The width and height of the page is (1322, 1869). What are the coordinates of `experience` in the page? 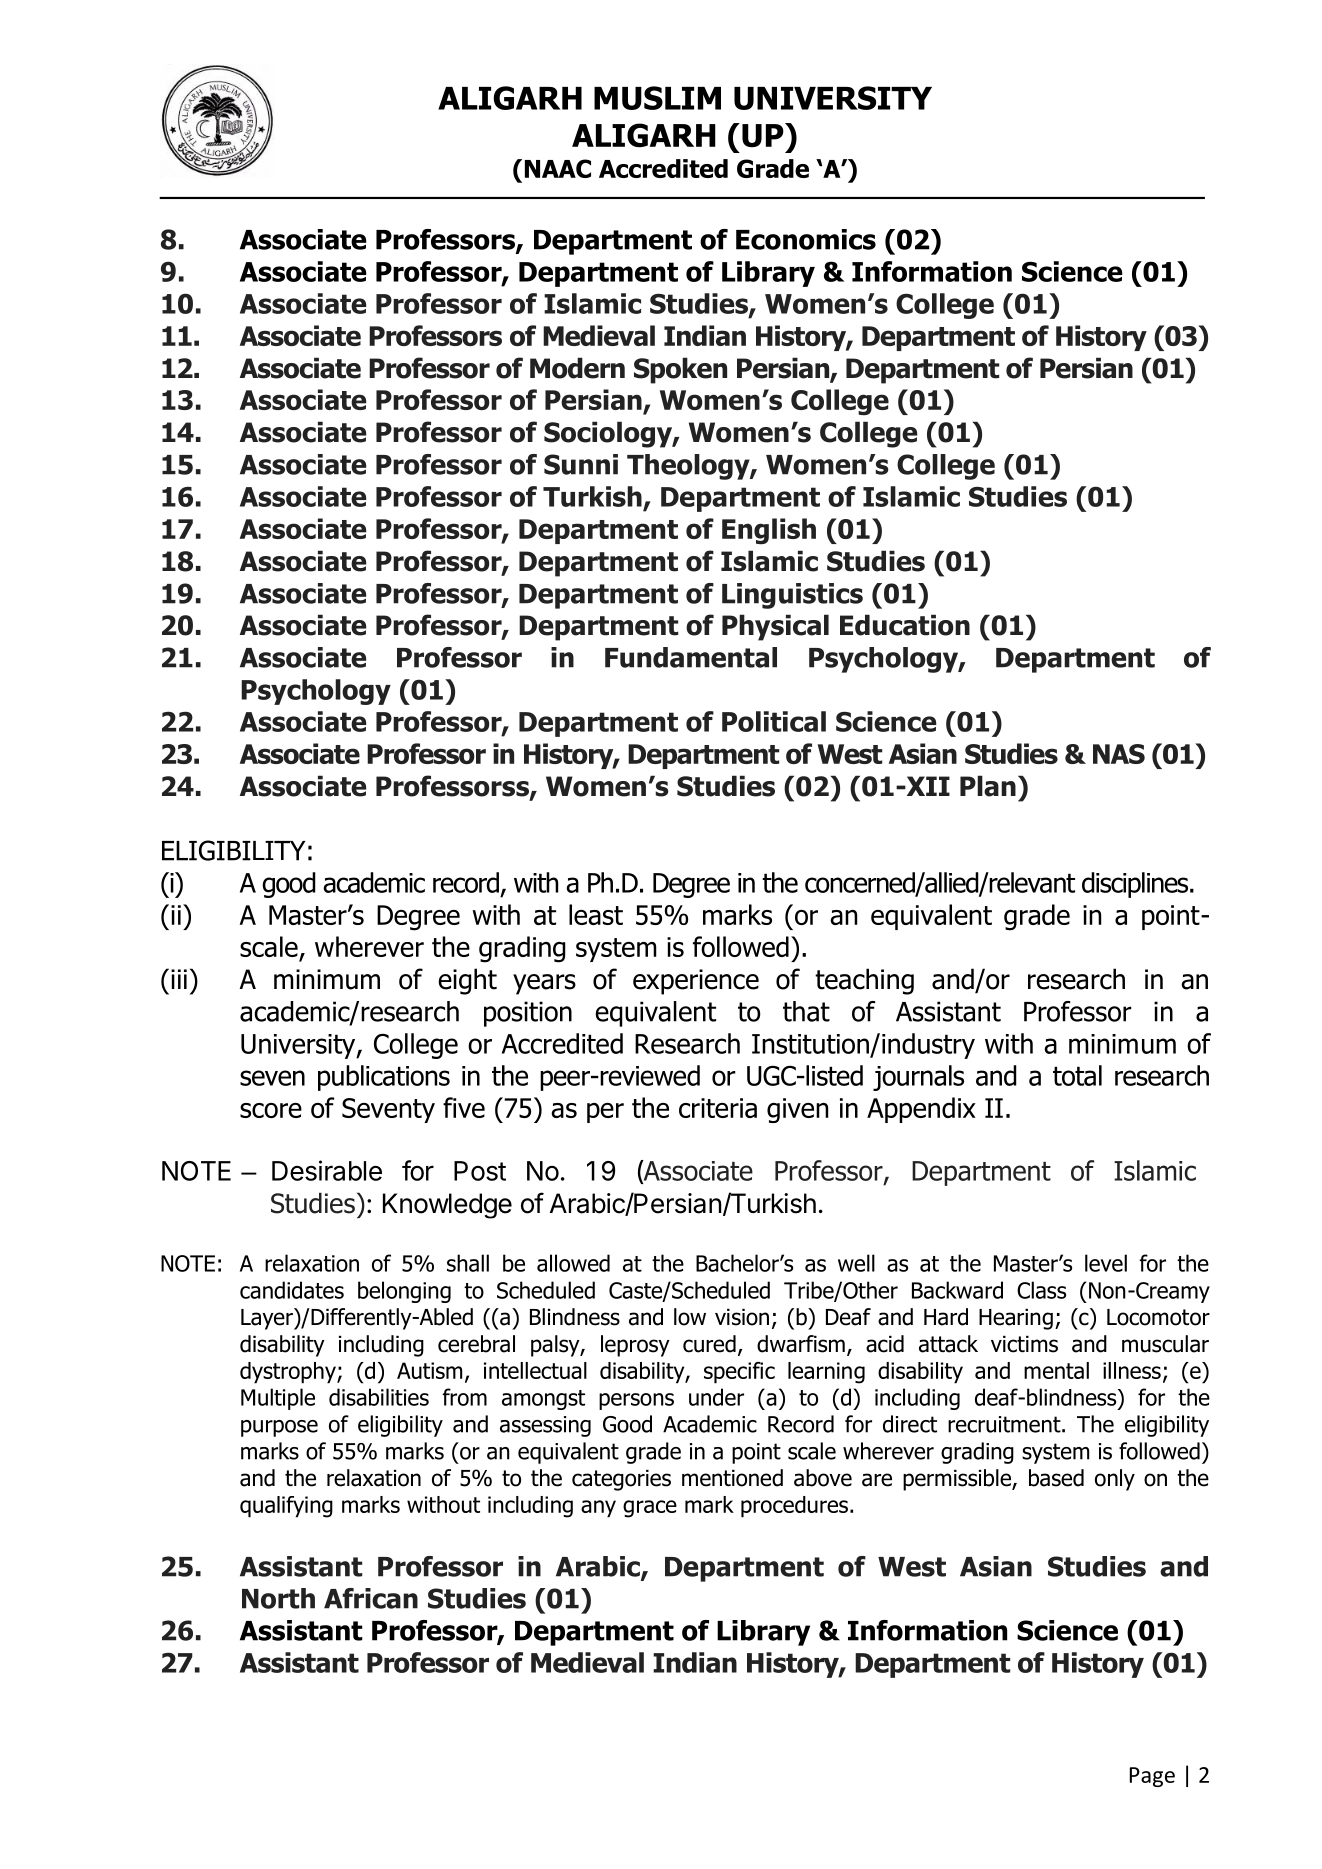 It's located at (696, 982).
